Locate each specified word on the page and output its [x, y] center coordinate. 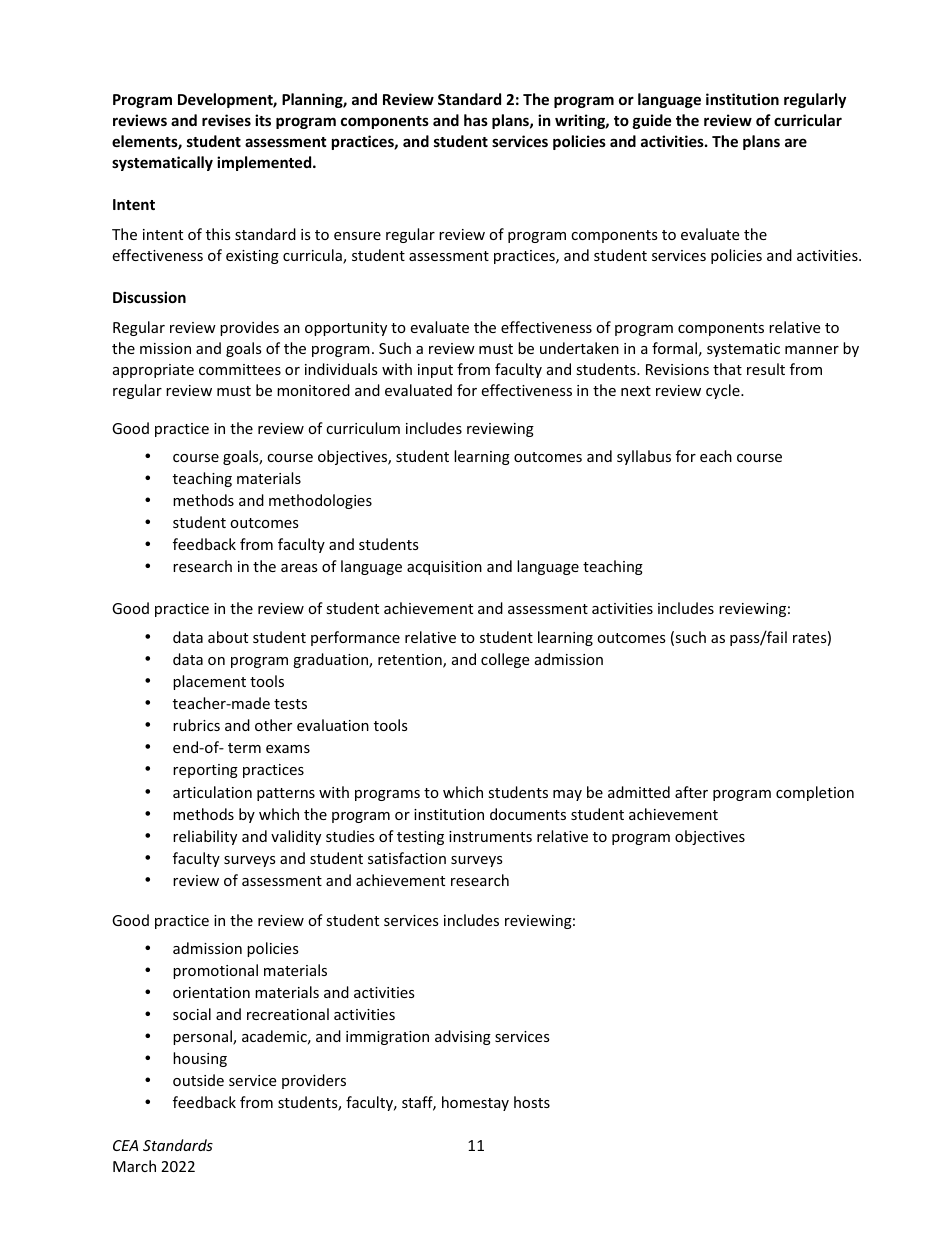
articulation [212, 792]
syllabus [644, 457]
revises [226, 120]
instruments [490, 836]
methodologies [320, 501]
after [691, 792]
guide [652, 121]
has [476, 120]
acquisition [444, 568]
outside [198, 1080]
